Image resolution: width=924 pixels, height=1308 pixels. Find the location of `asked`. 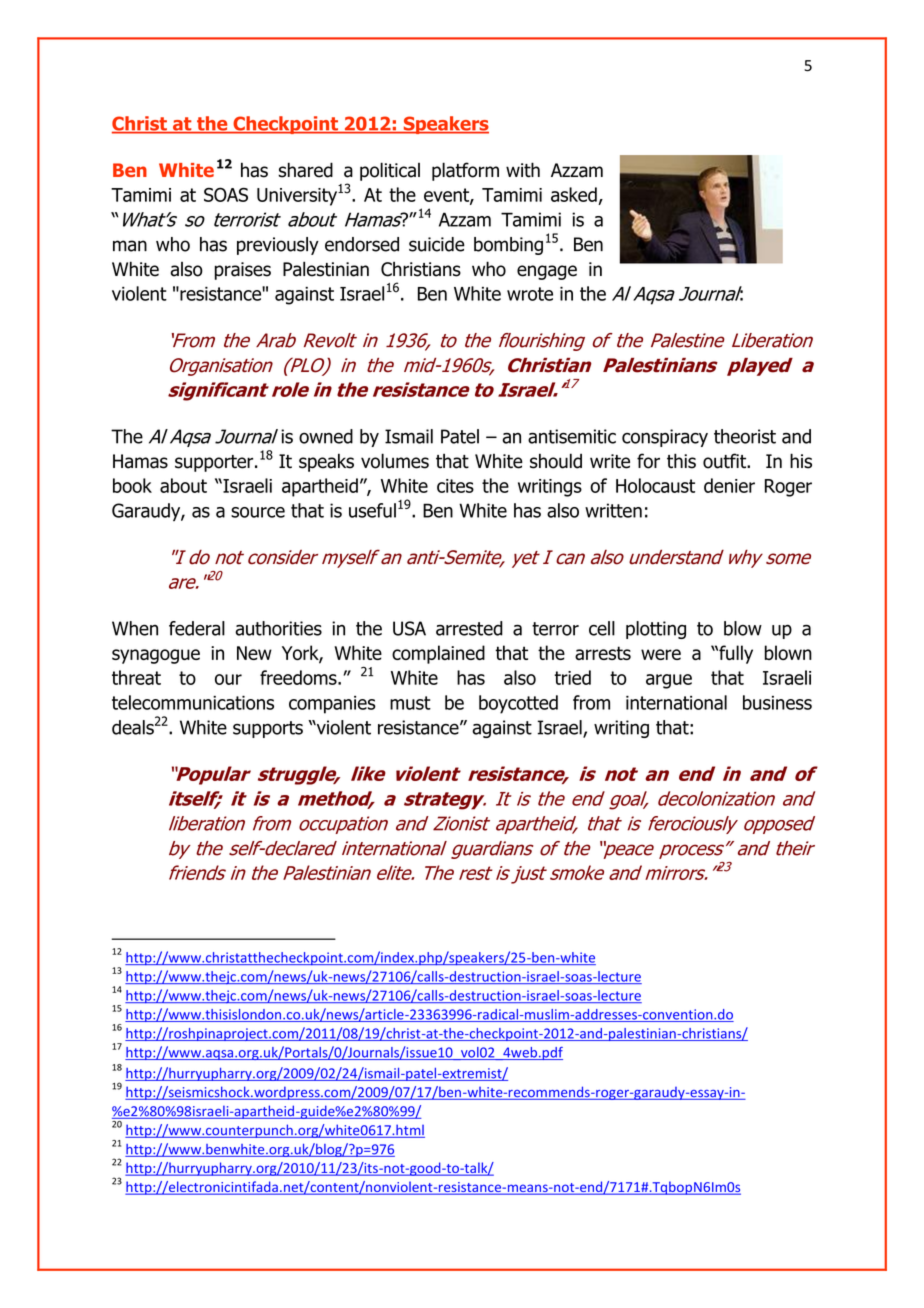

asked is located at coordinates (574, 194).
